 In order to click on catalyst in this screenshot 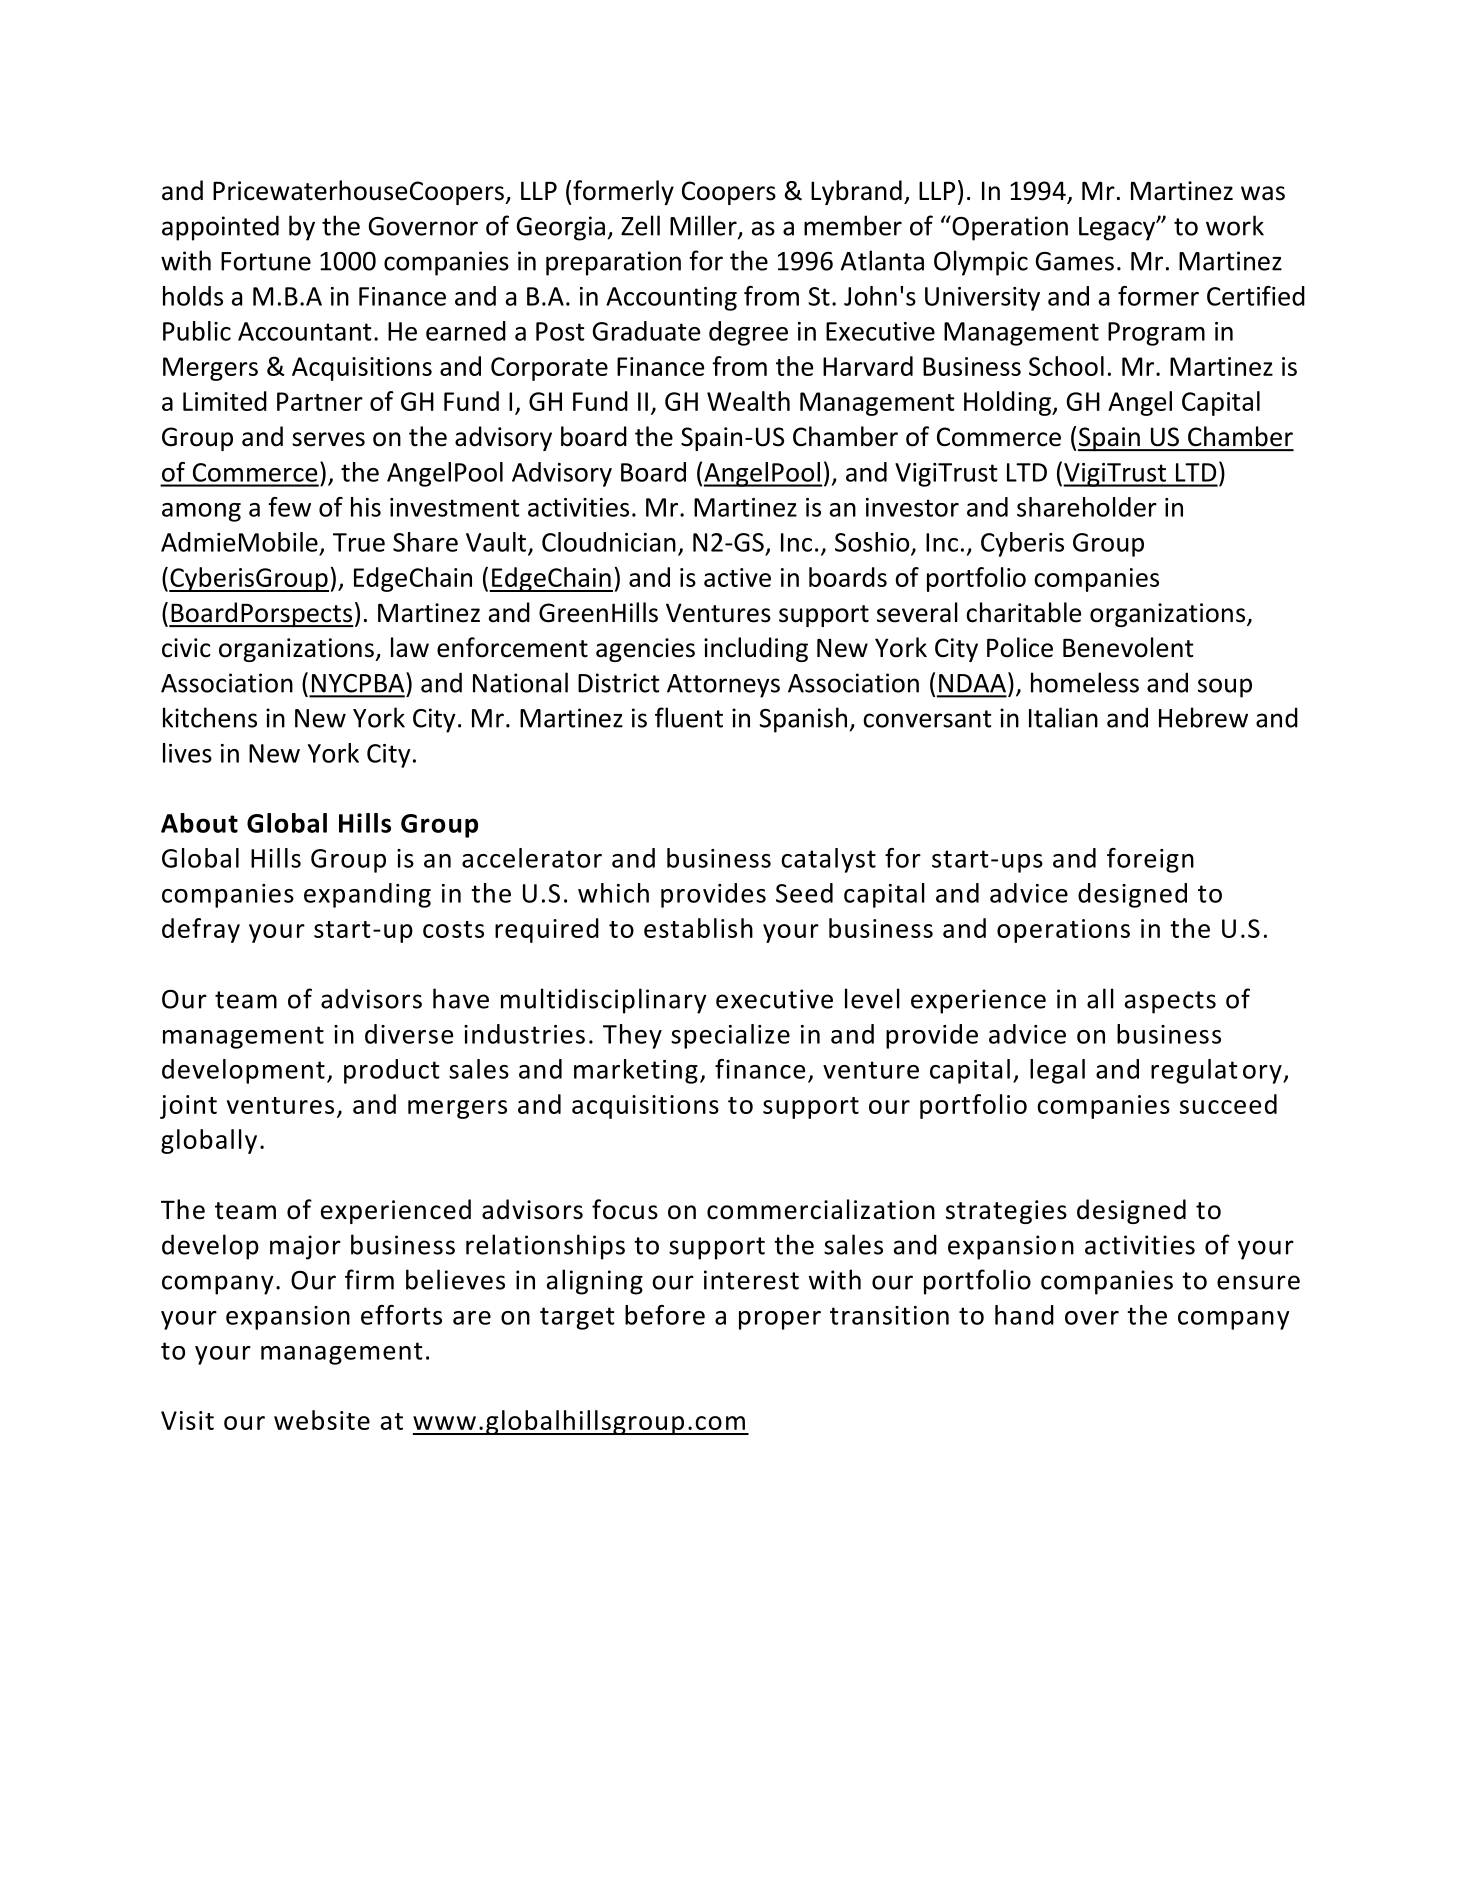, I will do `click(828, 860)`.
